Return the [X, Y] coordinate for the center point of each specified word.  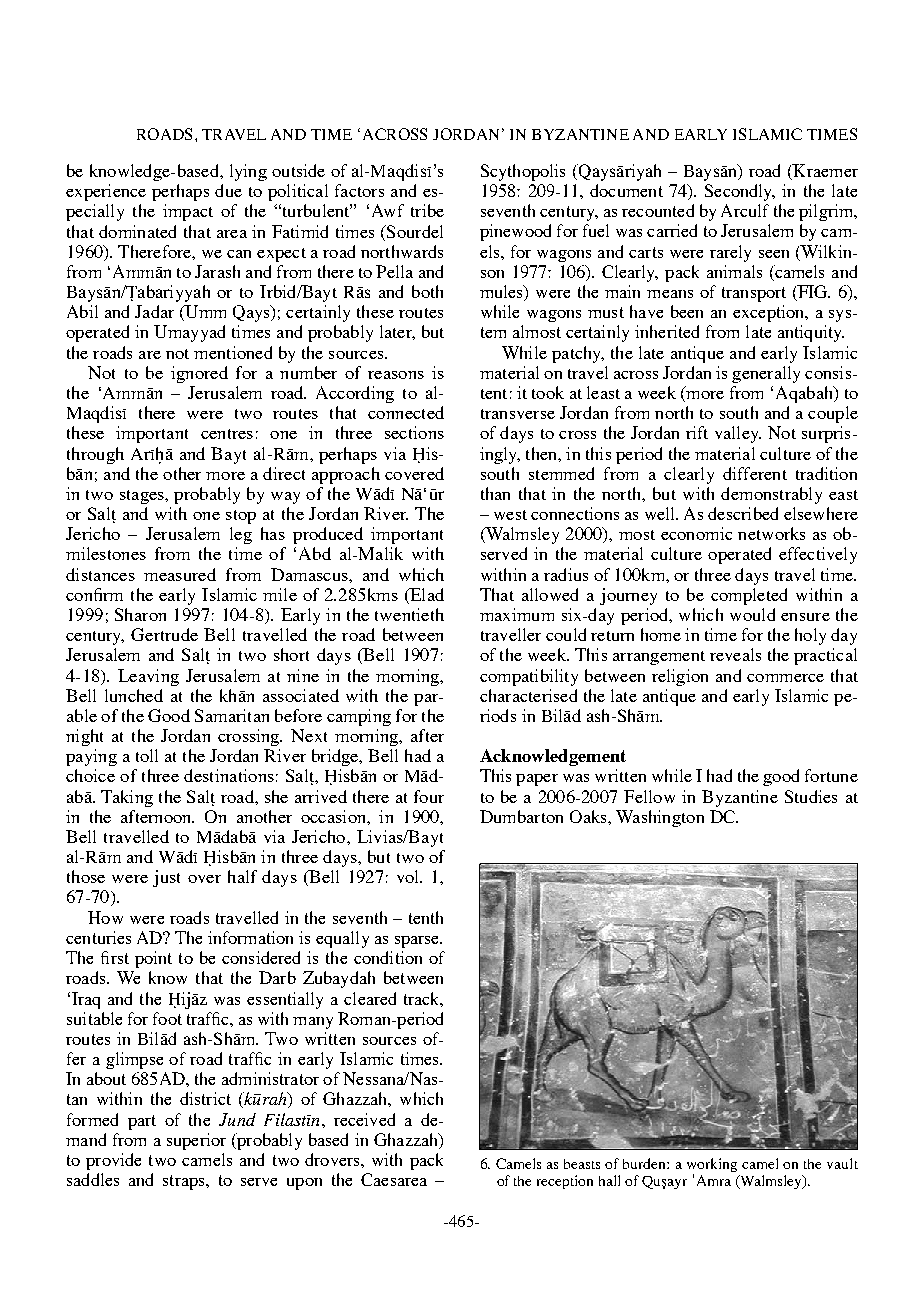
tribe [427, 210]
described [743, 513]
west [510, 515]
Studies [811, 796]
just [166, 878]
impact [188, 212]
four [429, 796]
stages [143, 497]
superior [196, 1141]
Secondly [740, 192]
